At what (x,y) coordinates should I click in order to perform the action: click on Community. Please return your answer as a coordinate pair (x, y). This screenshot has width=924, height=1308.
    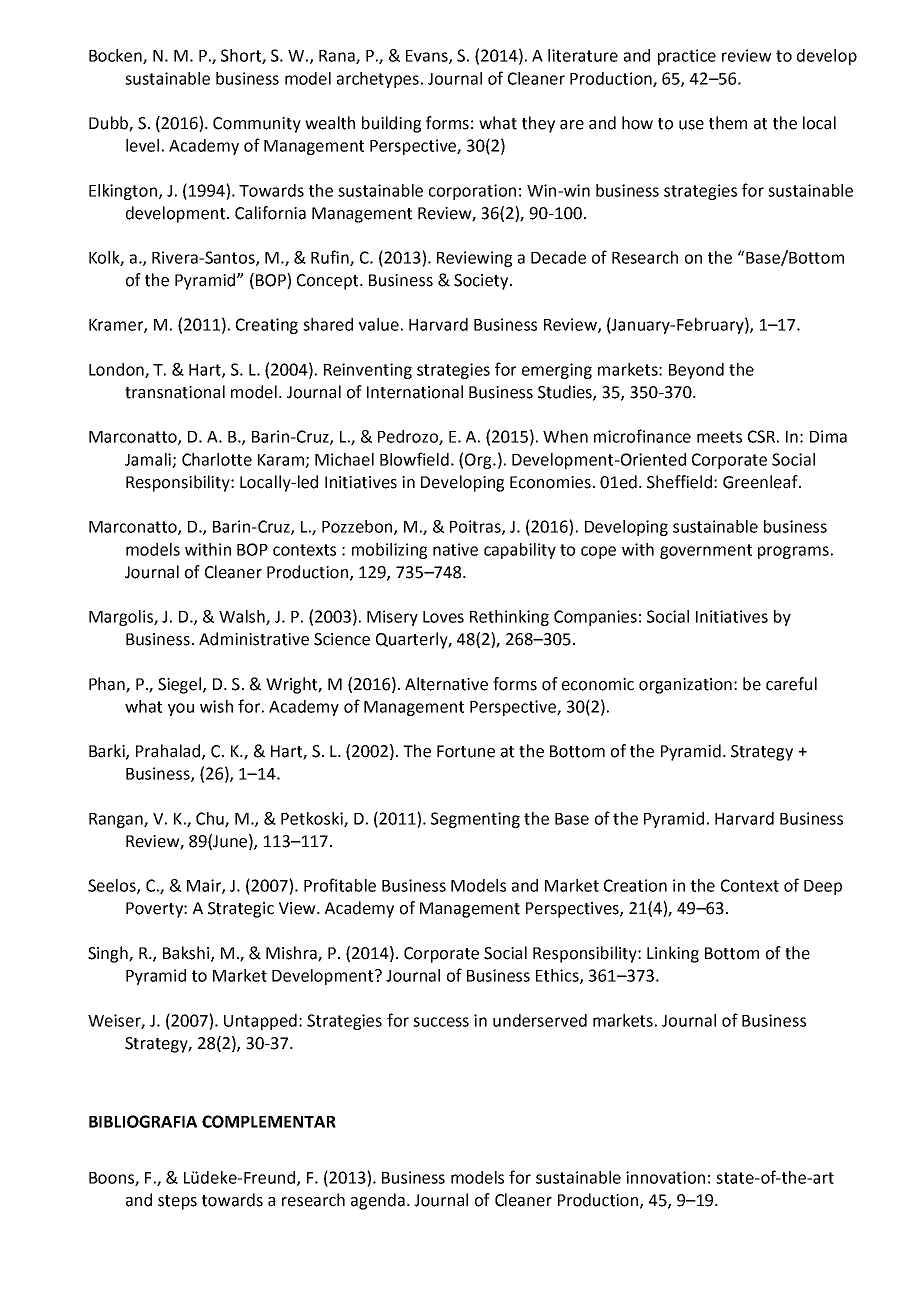
    Looking at the image, I should click on (257, 125).
